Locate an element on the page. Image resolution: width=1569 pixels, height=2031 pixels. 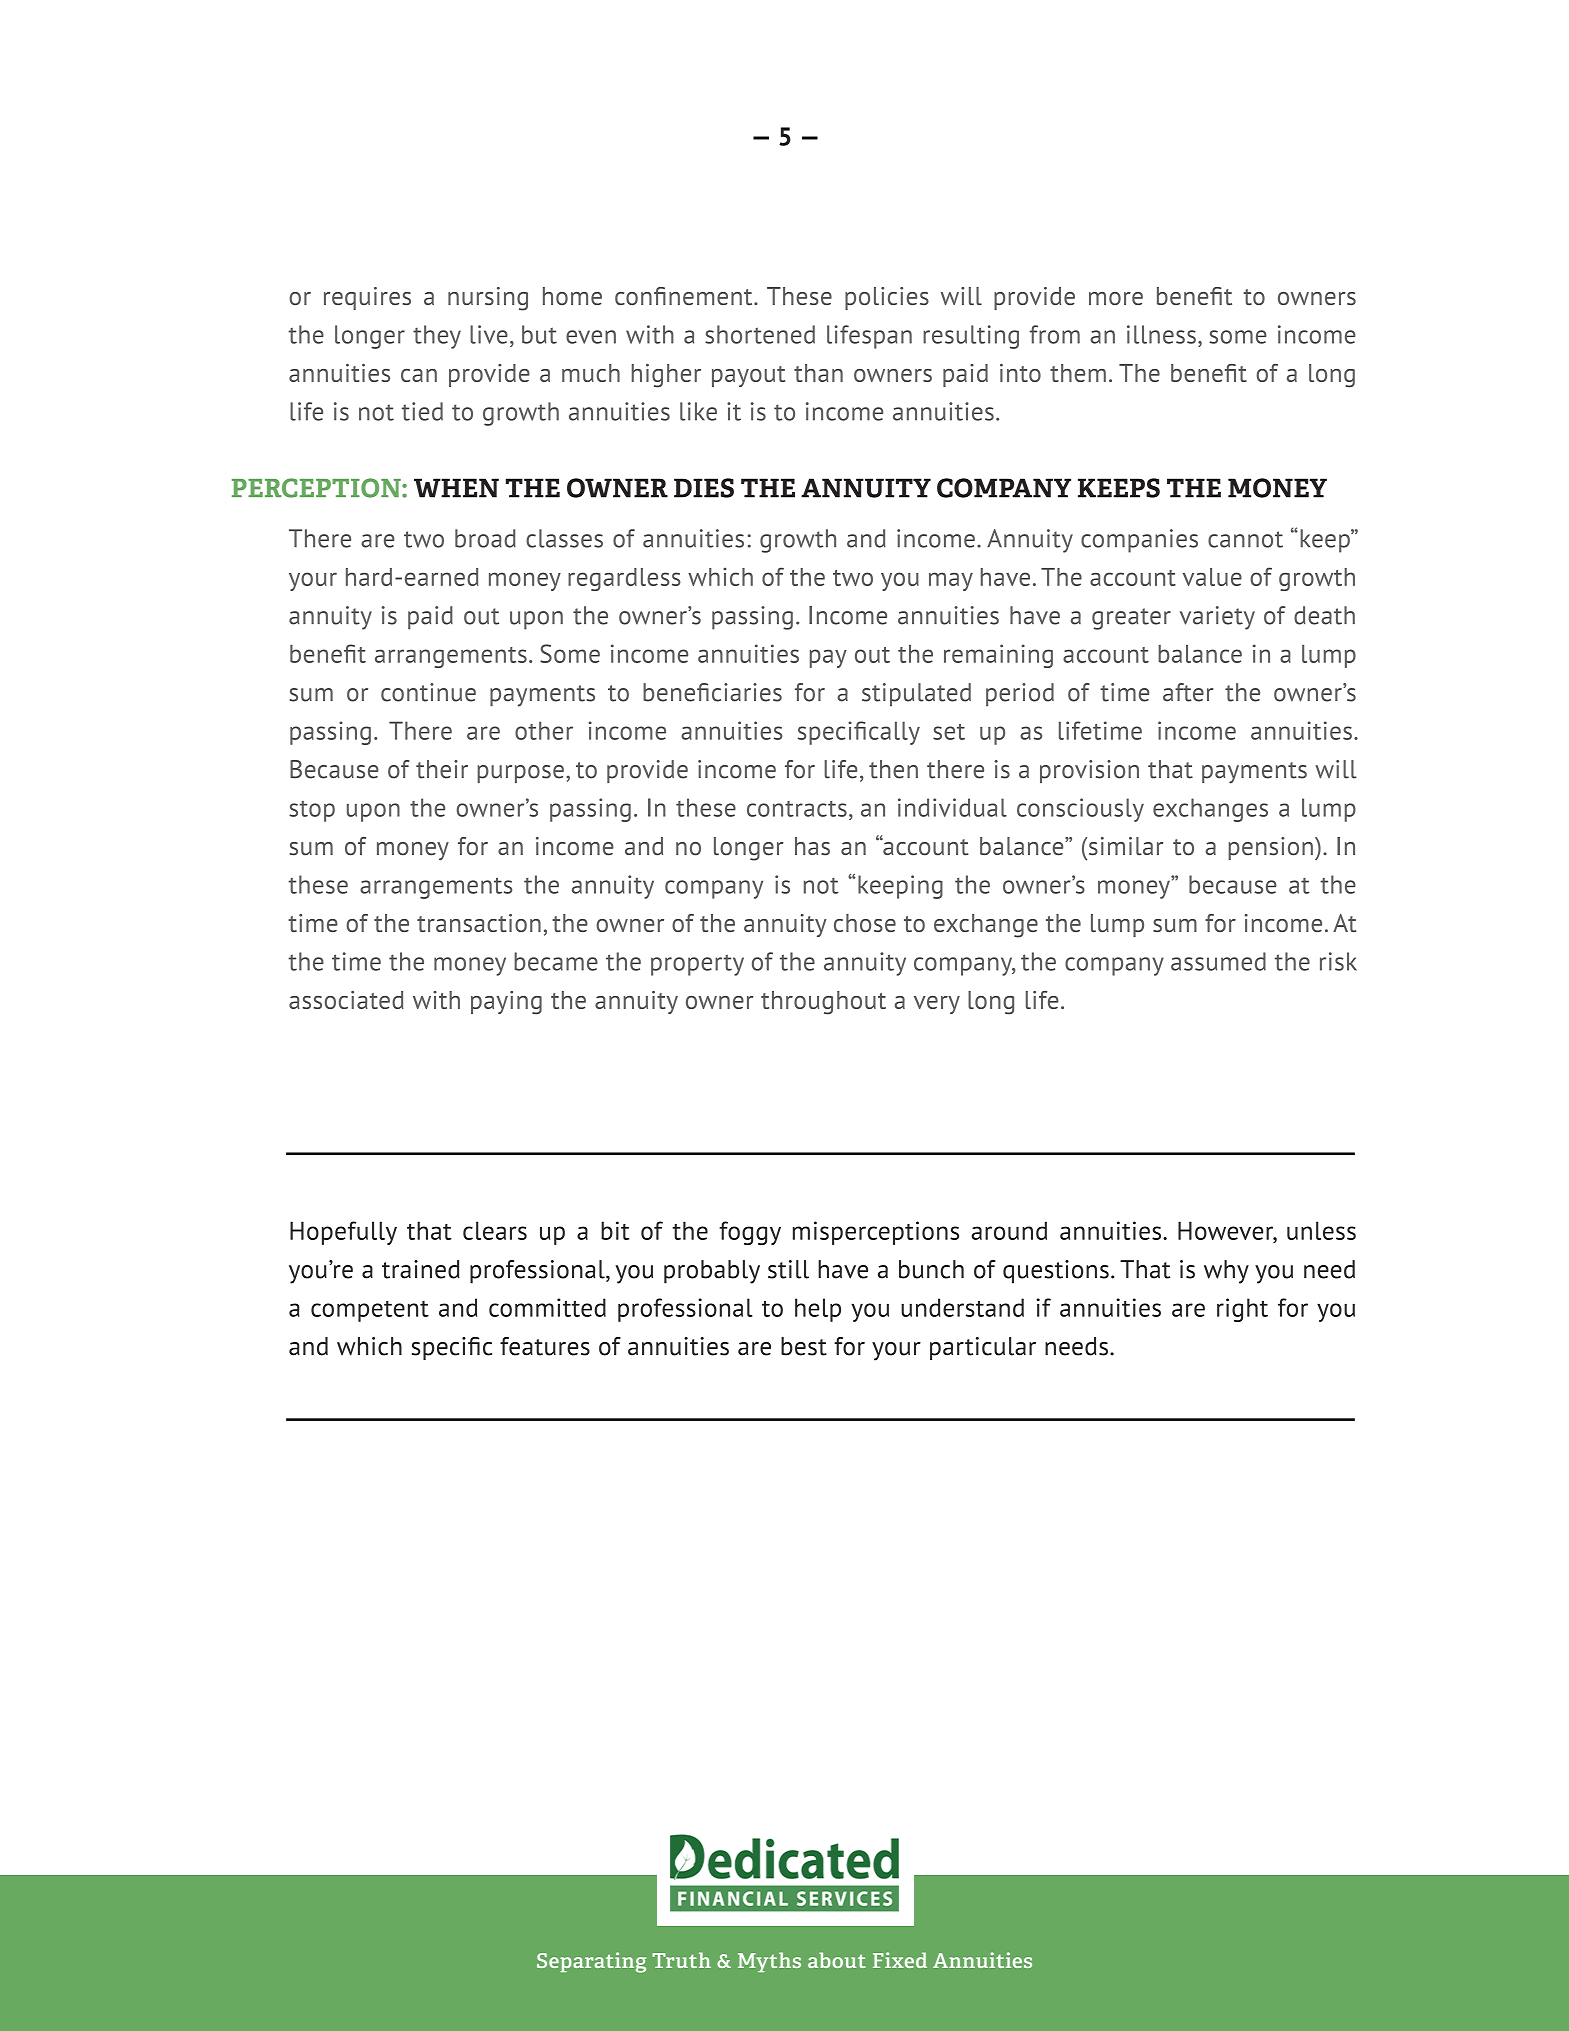
about is located at coordinates (837, 1960).
